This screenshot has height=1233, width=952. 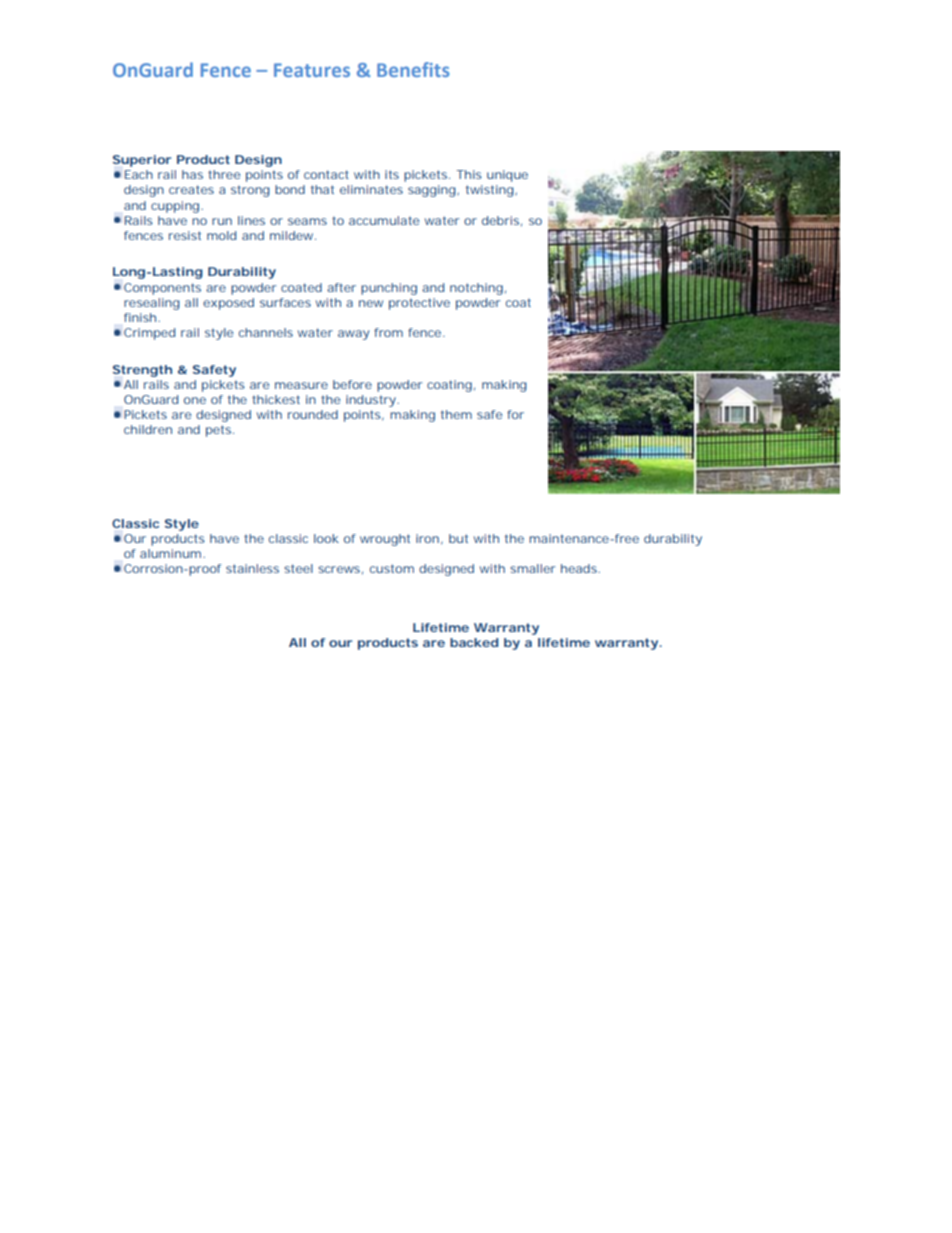 I want to click on resist, so click(x=185, y=235).
